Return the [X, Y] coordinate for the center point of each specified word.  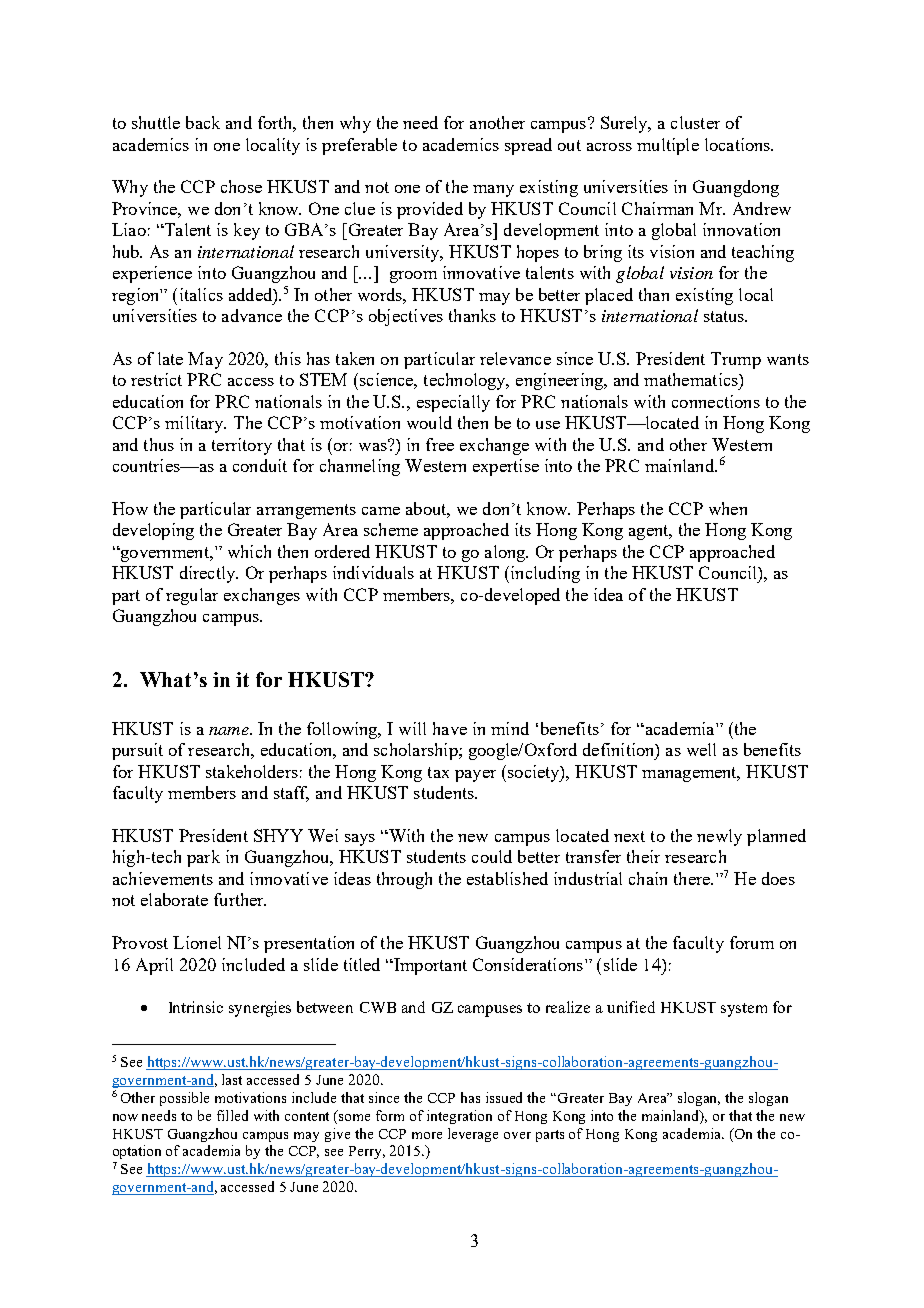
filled [232, 1115]
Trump [736, 360]
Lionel [197, 942]
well [701, 749]
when [728, 508]
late [170, 358]
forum [752, 942]
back [203, 122]
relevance [515, 358]
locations [739, 144]
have [450, 728]
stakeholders [252, 771]
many [493, 191]
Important [429, 966]
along [506, 553]
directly [209, 574]
